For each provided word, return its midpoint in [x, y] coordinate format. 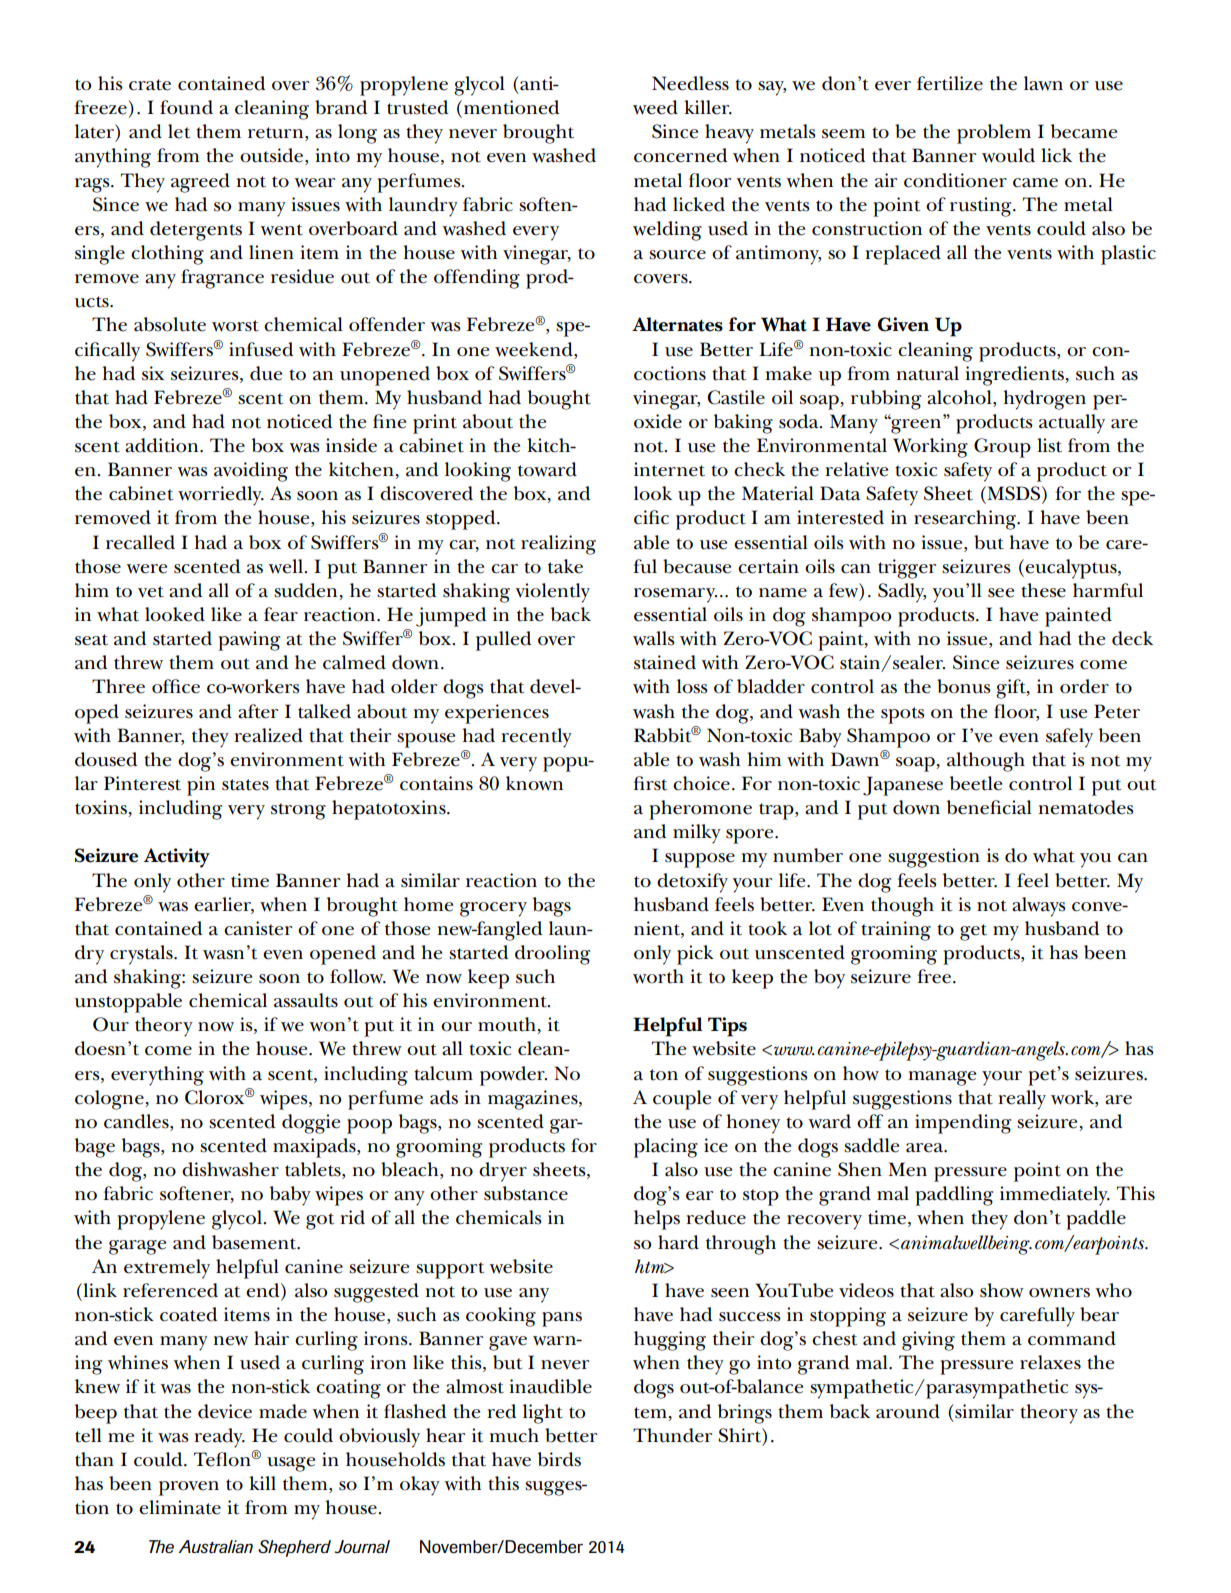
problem [994, 134]
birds [559, 1459]
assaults [306, 1000]
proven [189, 1488]
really [1022, 1100]
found [186, 107]
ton [664, 1075]
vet [151, 592]
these [1043, 590]
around [908, 1411]
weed [655, 107]
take [565, 566]
